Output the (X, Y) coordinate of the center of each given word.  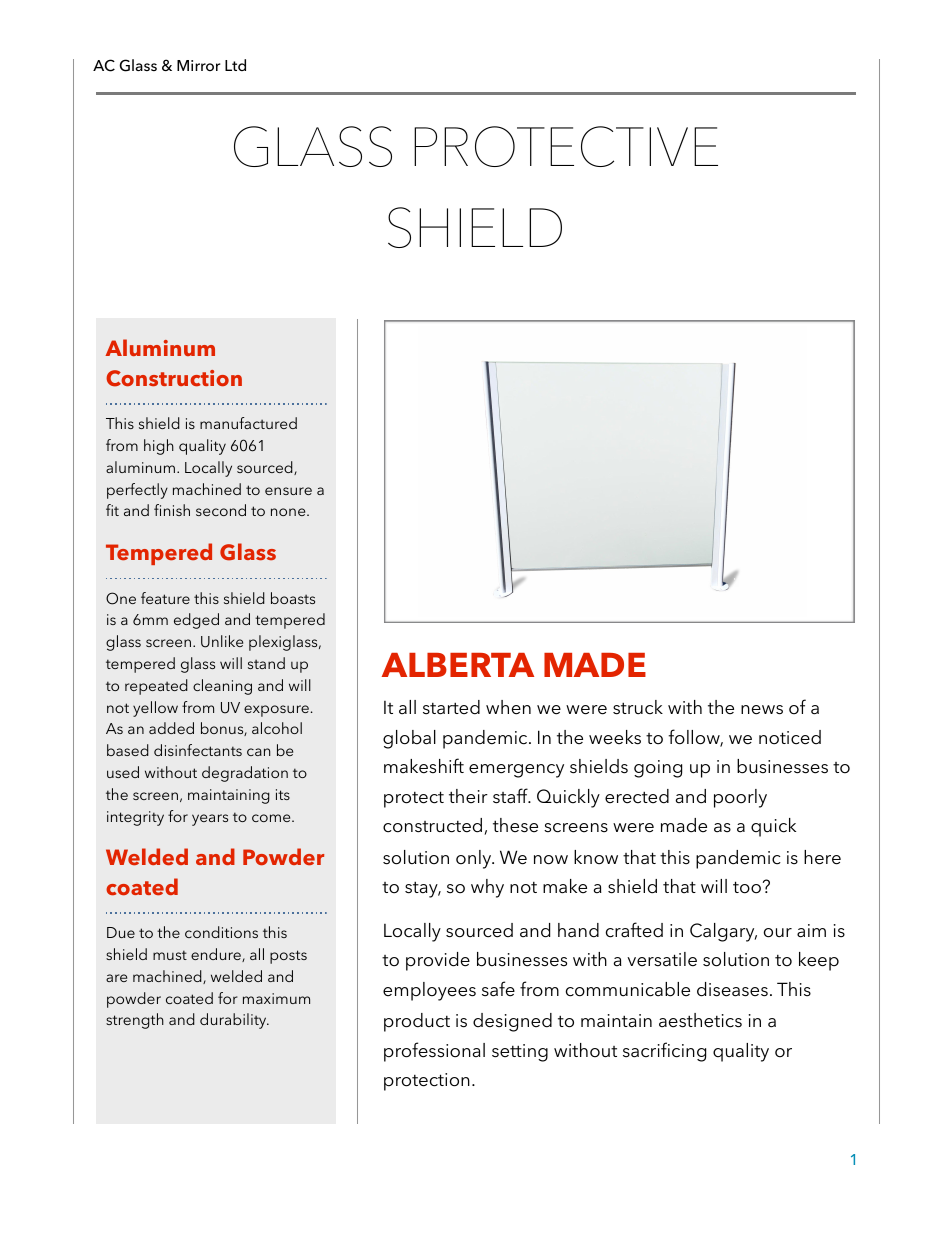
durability (234, 1021)
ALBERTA (458, 665)
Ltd (235, 65)
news (762, 710)
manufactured (248, 423)
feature (165, 598)
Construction (174, 378)
